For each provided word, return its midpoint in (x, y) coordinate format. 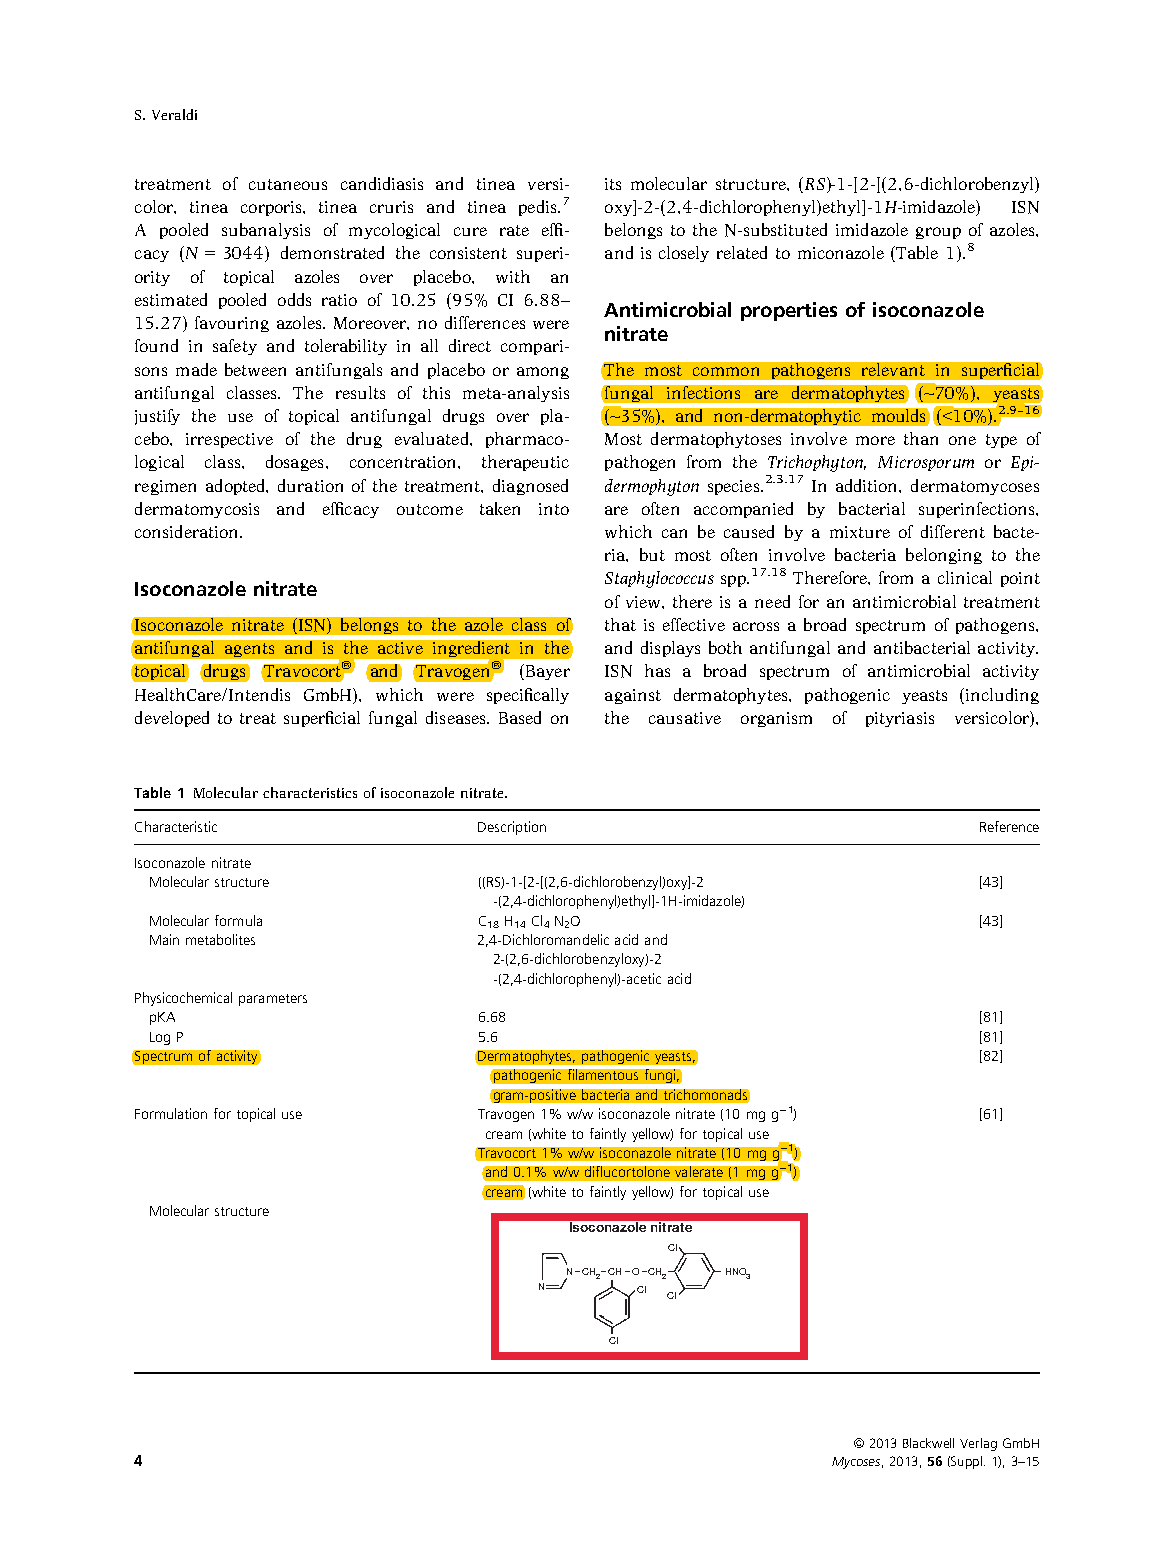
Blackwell (928, 1443)
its (613, 184)
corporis (272, 208)
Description (512, 828)
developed (172, 719)
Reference (1009, 826)
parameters (273, 1000)
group (938, 233)
